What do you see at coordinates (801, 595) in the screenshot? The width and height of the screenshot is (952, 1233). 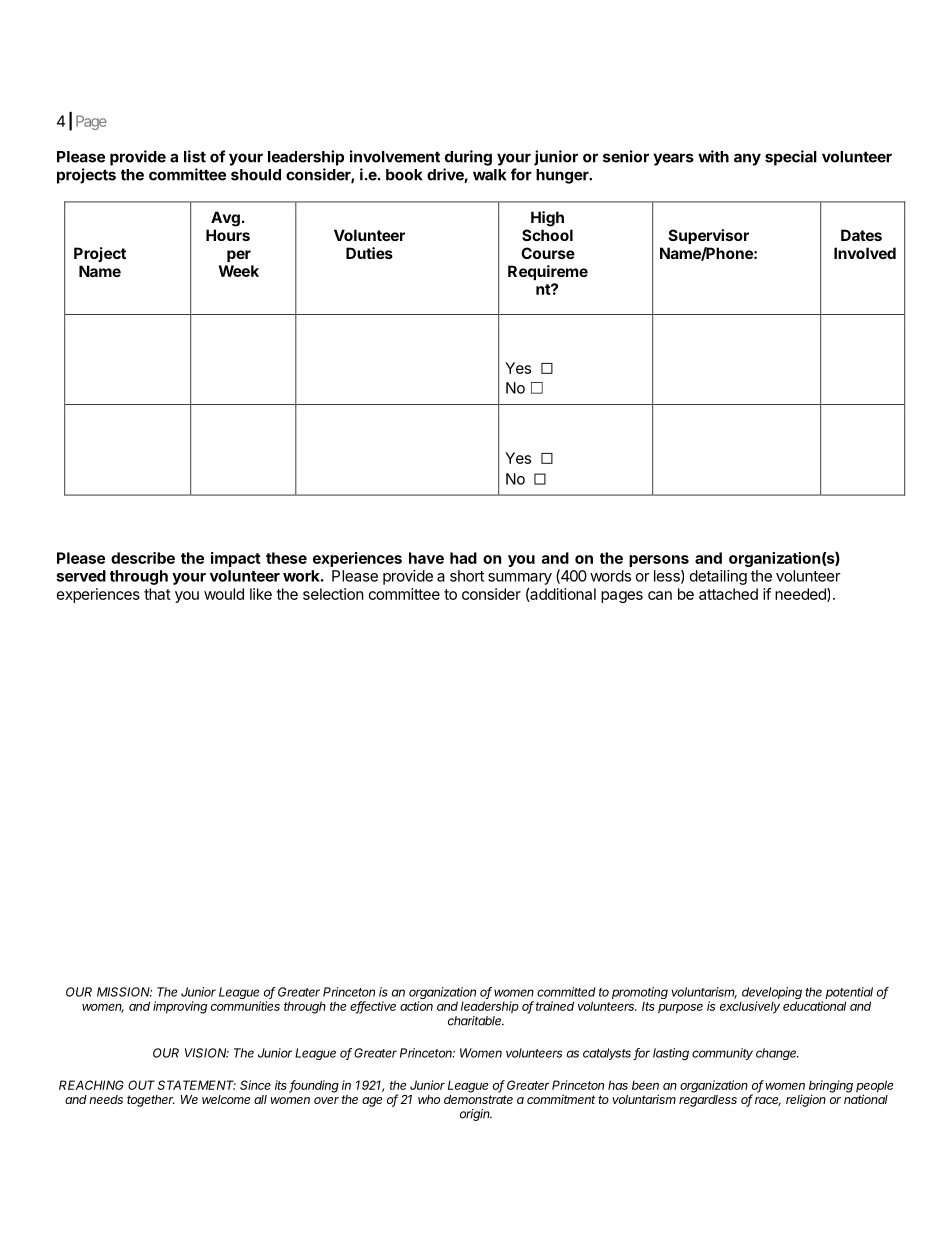 I see `needed` at bounding box center [801, 595].
